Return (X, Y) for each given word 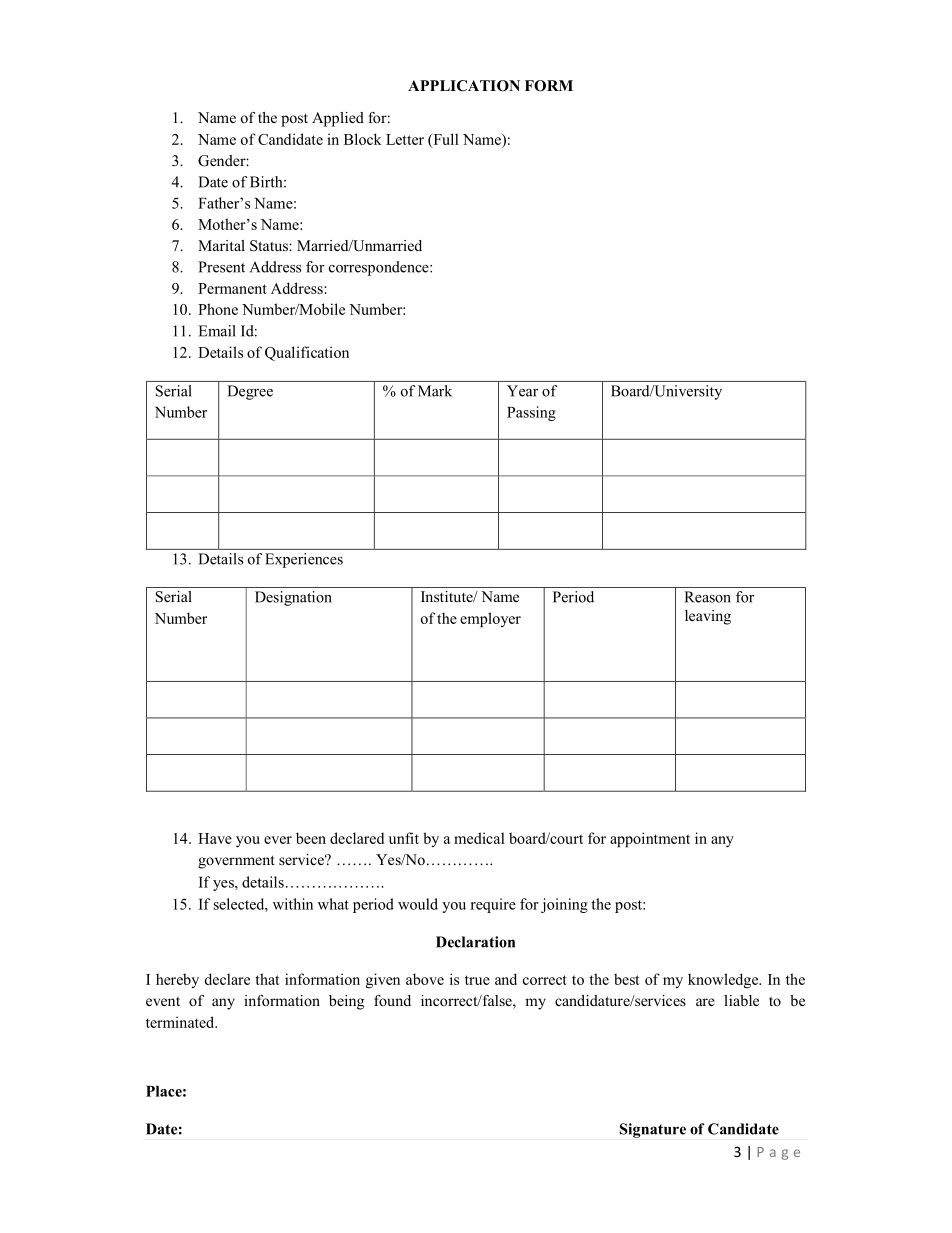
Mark (435, 391)
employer (490, 620)
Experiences (304, 560)
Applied (338, 119)
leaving (708, 617)
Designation (293, 598)
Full (445, 140)
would (418, 904)
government (236, 862)
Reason (707, 597)
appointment (650, 840)
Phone (218, 309)
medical (479, 838)
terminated (181, 1022)
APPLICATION (464, 86)
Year (522, 391)
